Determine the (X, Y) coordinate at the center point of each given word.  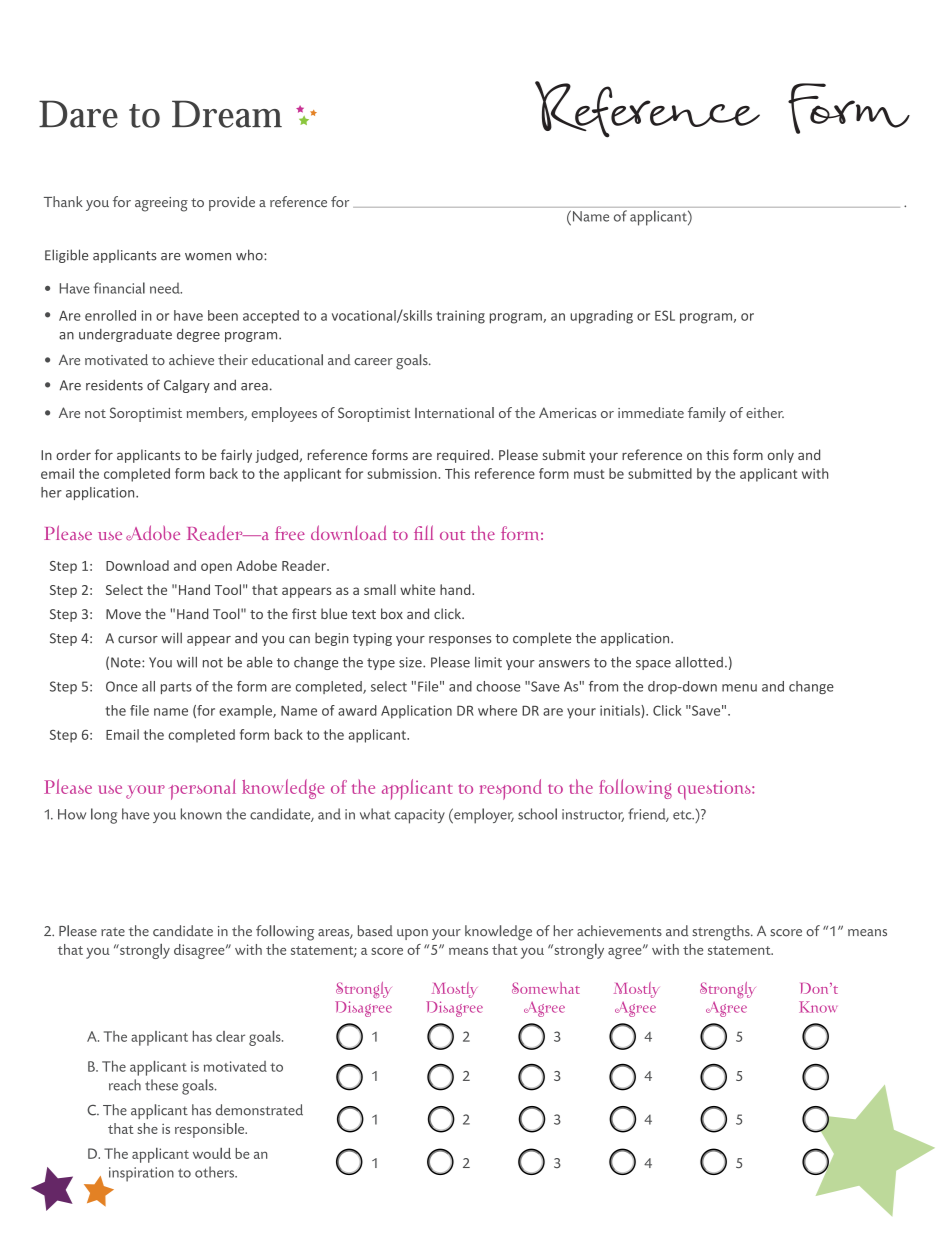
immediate (651, 412)
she (147, 1128)
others (216, 1172)
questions (715, 790)
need (166, 288)
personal (203, 789)
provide (232, 203)
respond (510, 789)
